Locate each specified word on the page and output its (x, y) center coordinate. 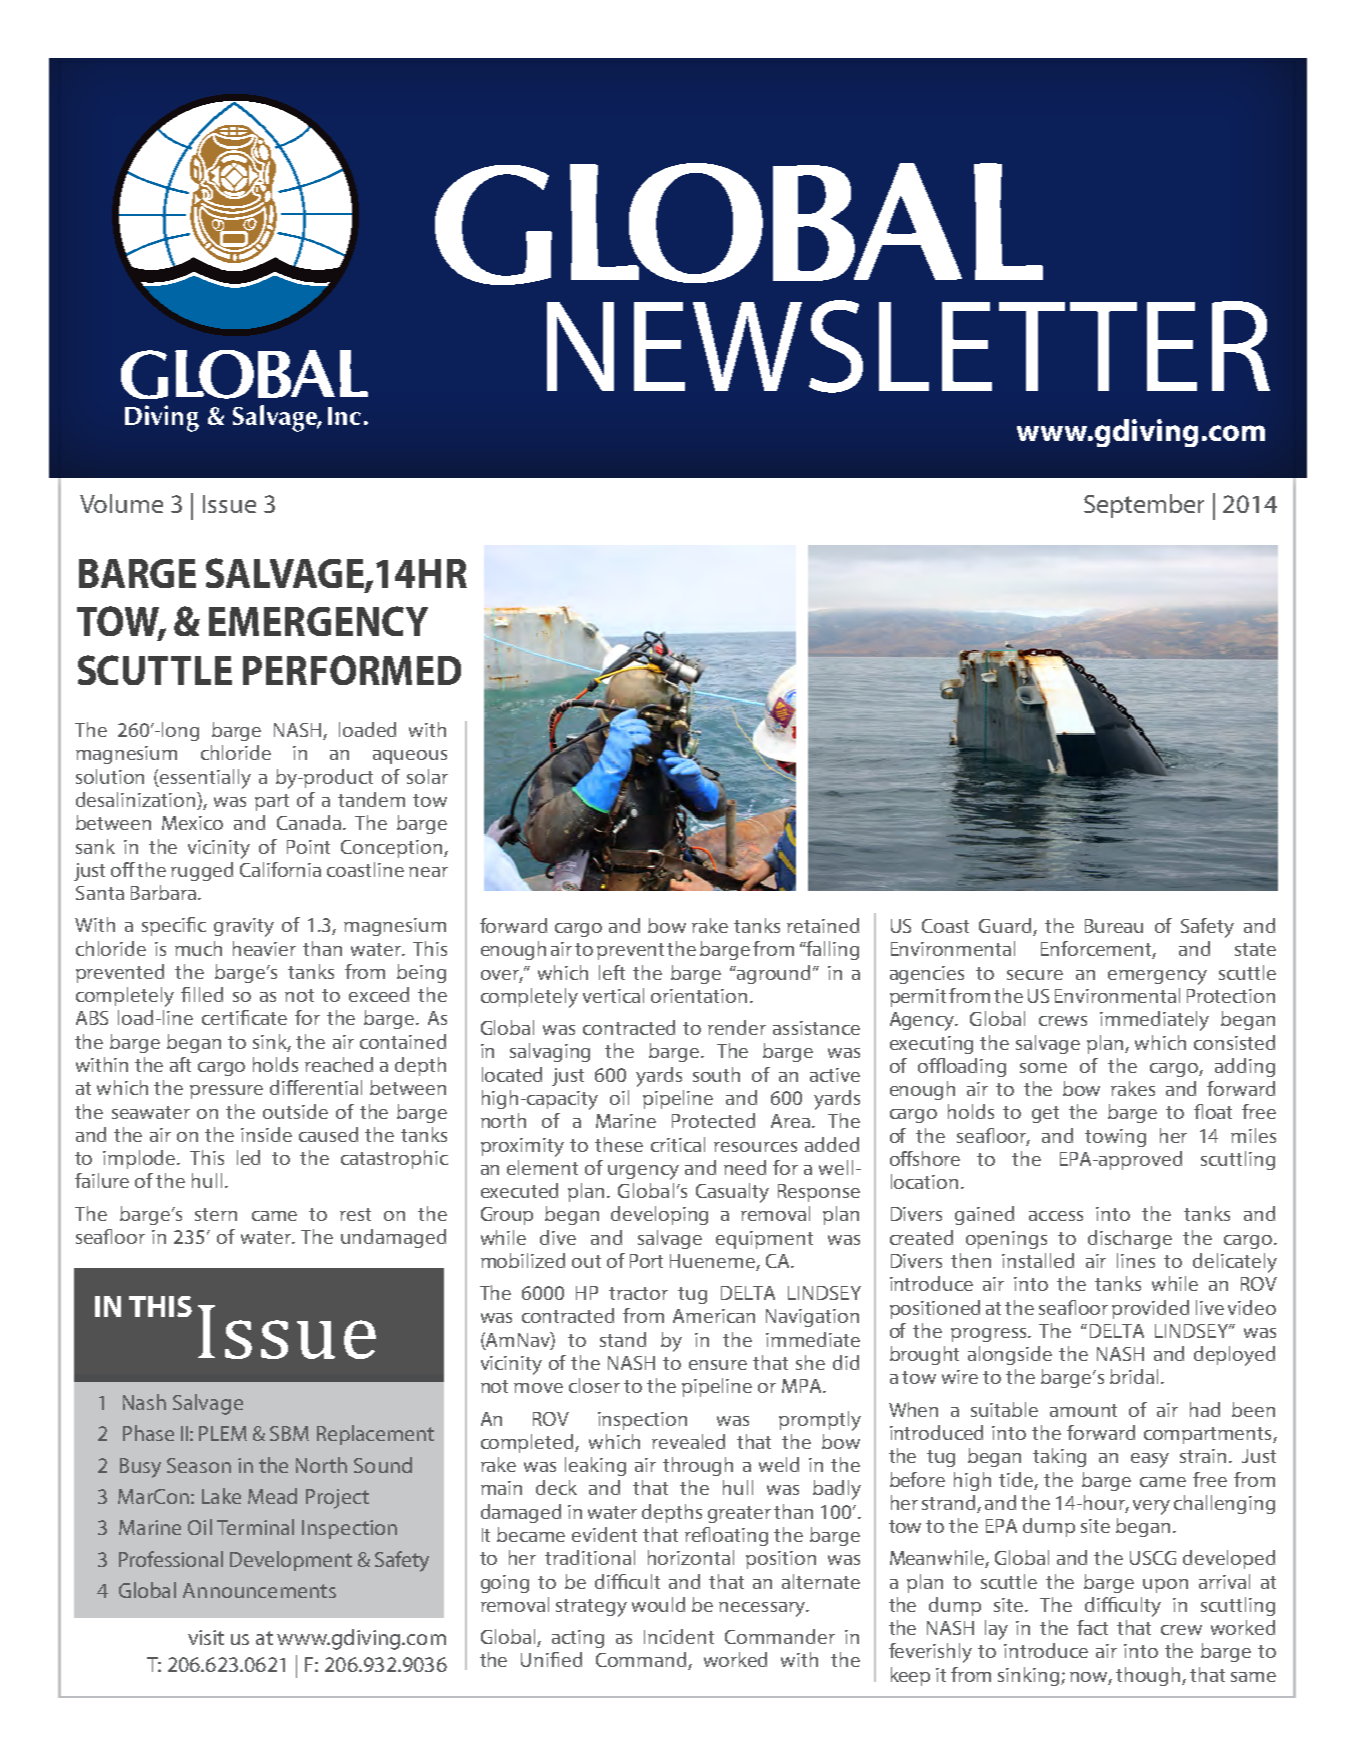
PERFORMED (352, 670)
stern (216, 1214)
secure (1035, 975)
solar (427, 776)
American (714, 1316)
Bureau (1114, 926)
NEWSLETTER (908, 346)
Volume (121, 503)
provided (1150, 1309)
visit (206, 1637)
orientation (699, 996)
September (1144, 506)
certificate (244, 1017)
